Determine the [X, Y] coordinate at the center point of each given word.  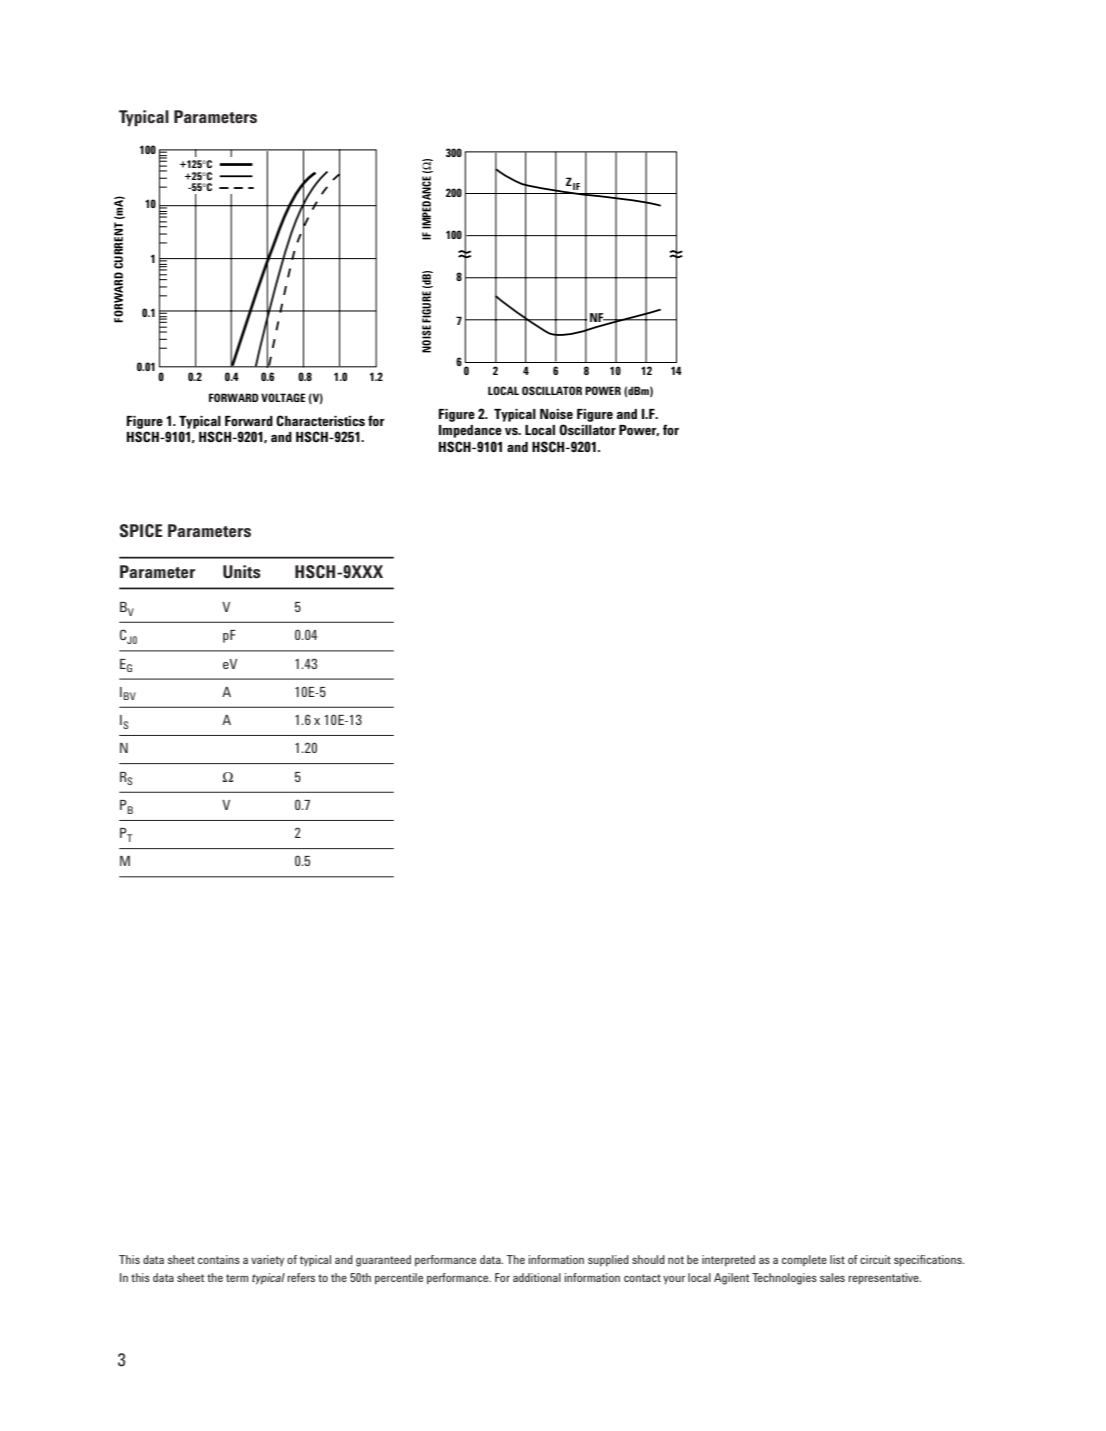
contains [219, 1259]
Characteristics [320, 420]
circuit [875, 1259]
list [837, 1259]
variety [267, 1260]
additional [537, 1277]
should [648, 1259]
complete [804, 1260]
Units [242, 571]
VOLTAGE [283, 397]
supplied [608, 1260]
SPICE [141, 530]
